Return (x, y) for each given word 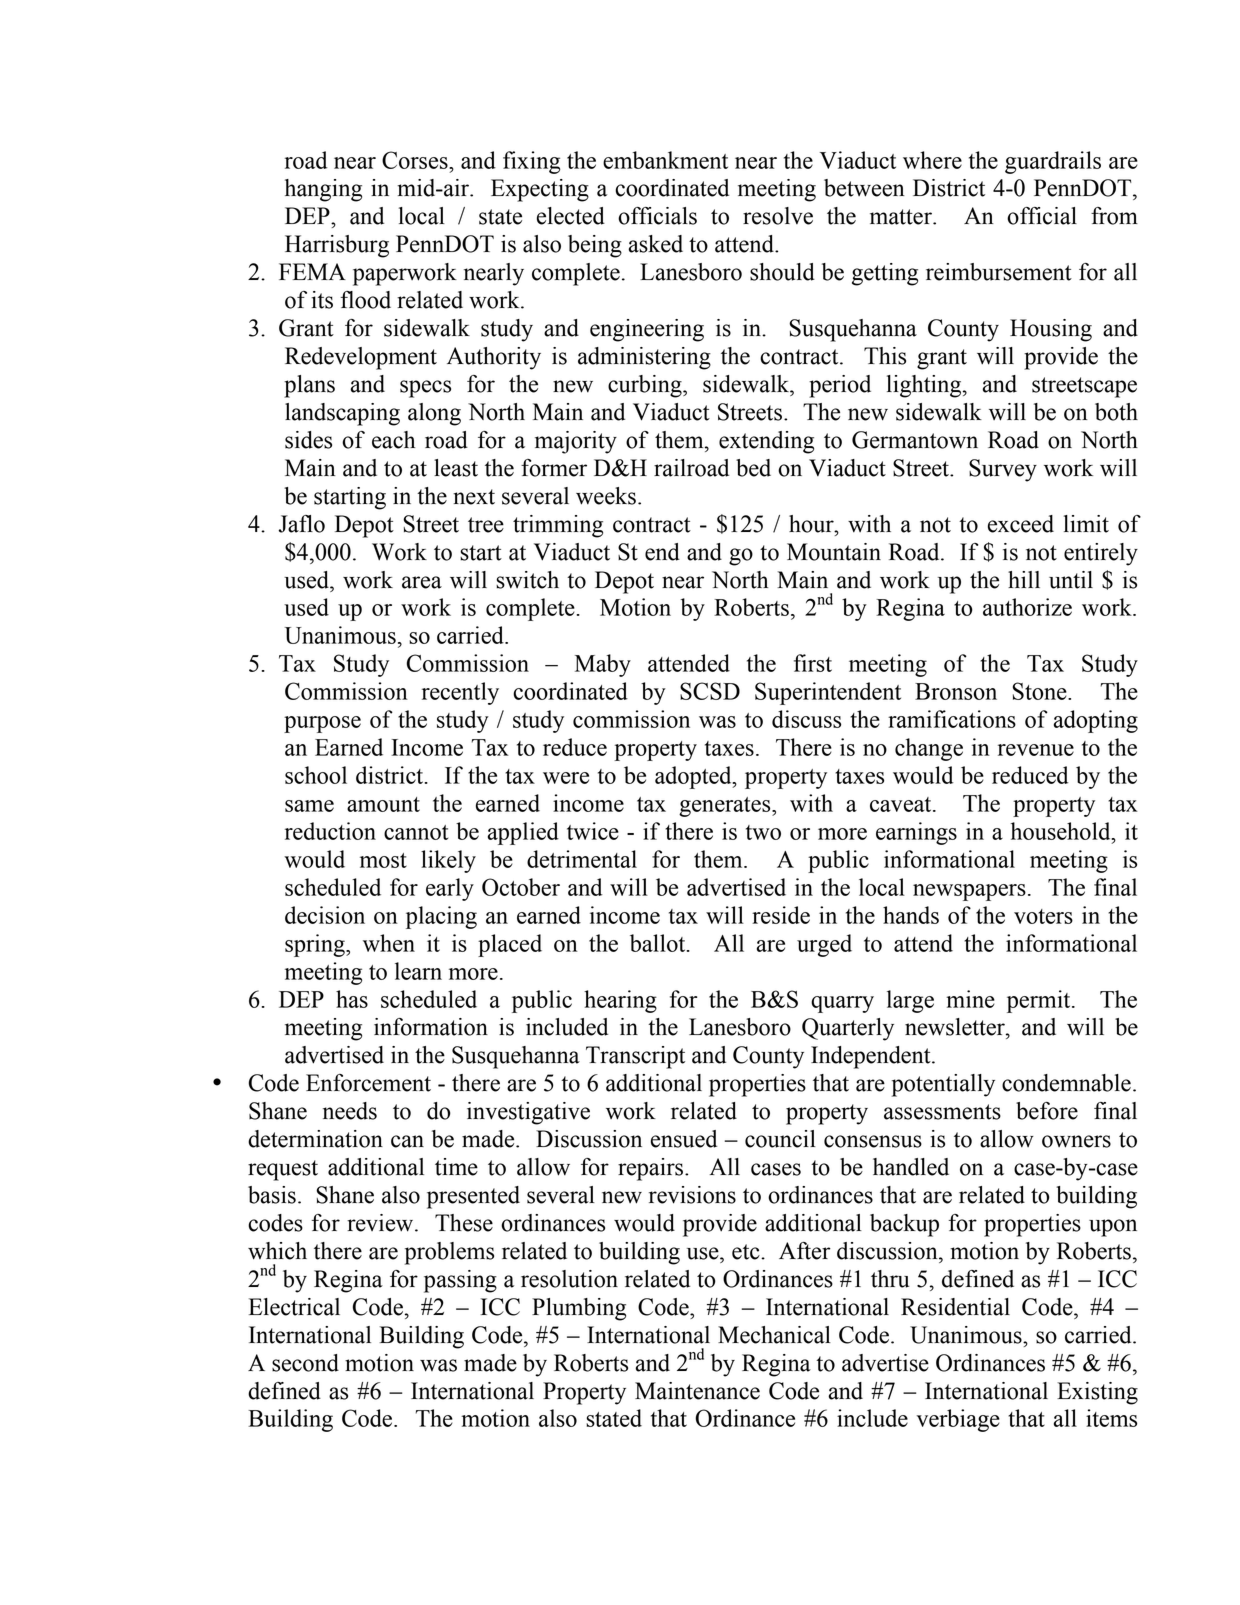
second (305, 1363)
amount (383, 804)
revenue (1036, 750)
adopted (694, 777)
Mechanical (774, 1335)
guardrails (1053, 162)
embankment (665, 160)
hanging (323, 190)
